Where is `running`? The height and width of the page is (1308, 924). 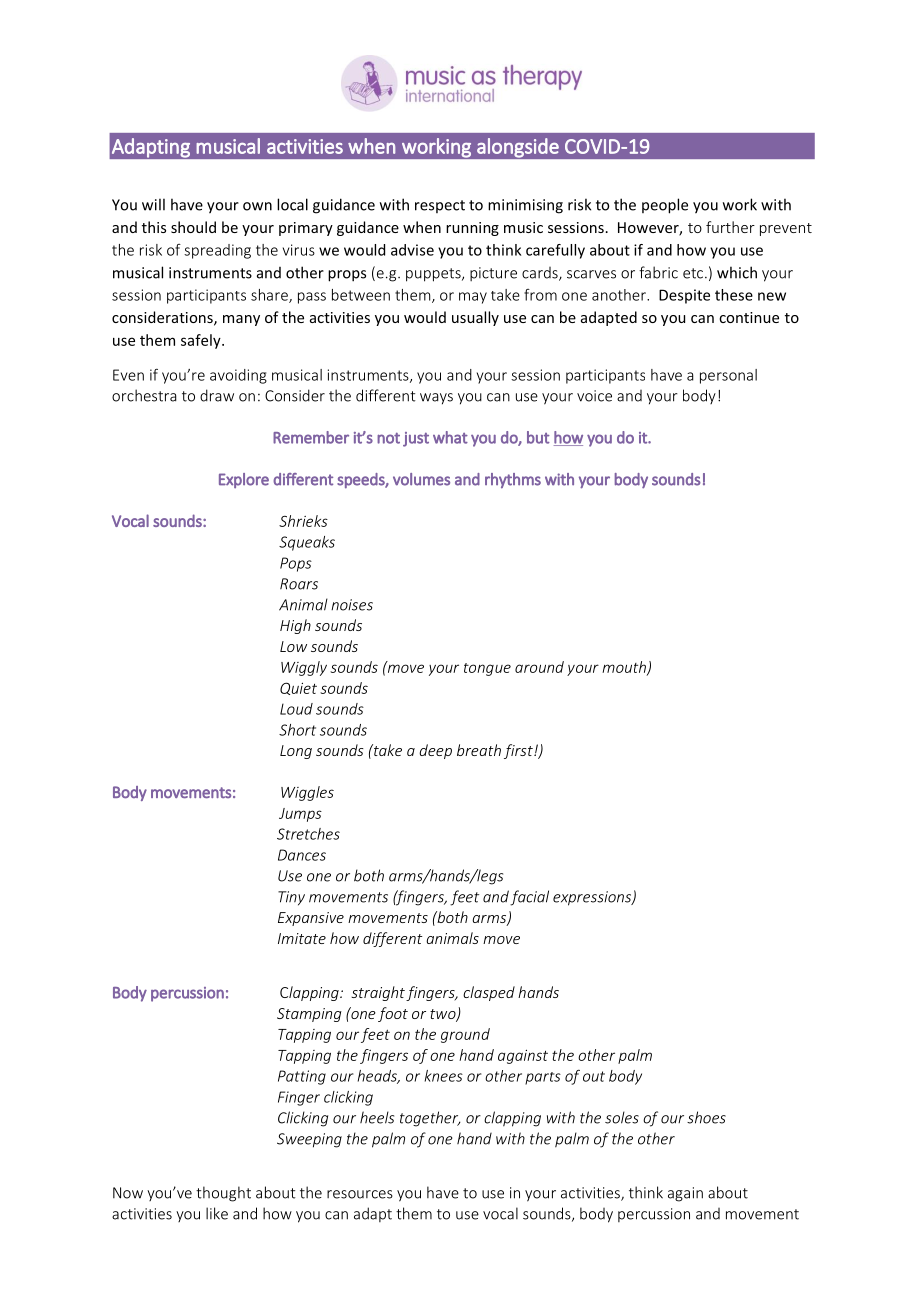
running is located at coordinates (472, 229).
